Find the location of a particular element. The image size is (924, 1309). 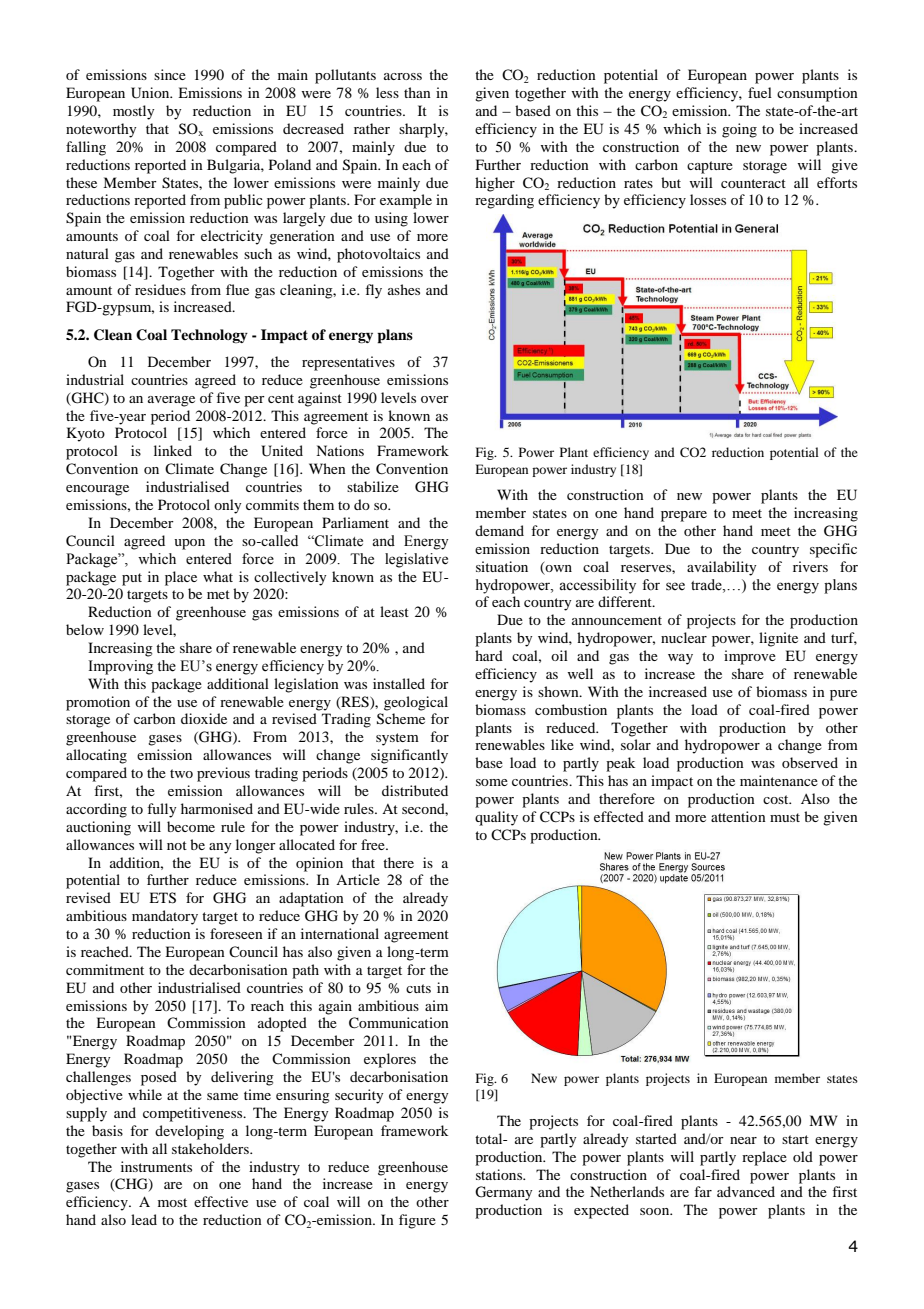

hard is located at coordinates (489, 655).
